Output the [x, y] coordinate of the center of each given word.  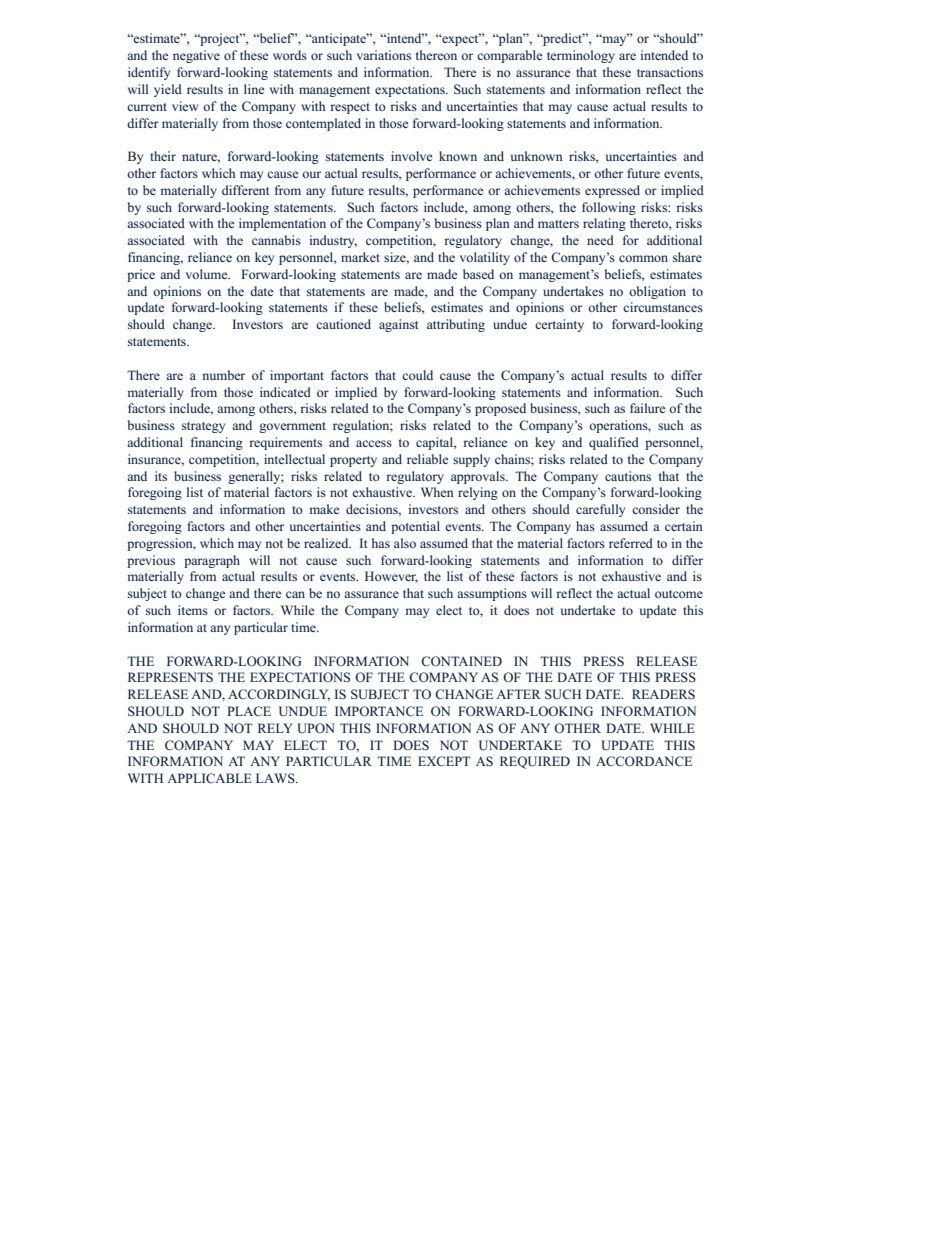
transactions [670, 72]
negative [196, 56]
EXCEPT [444, 761]
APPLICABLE [209, 778]
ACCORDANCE [644, 761]
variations [384, 55]
